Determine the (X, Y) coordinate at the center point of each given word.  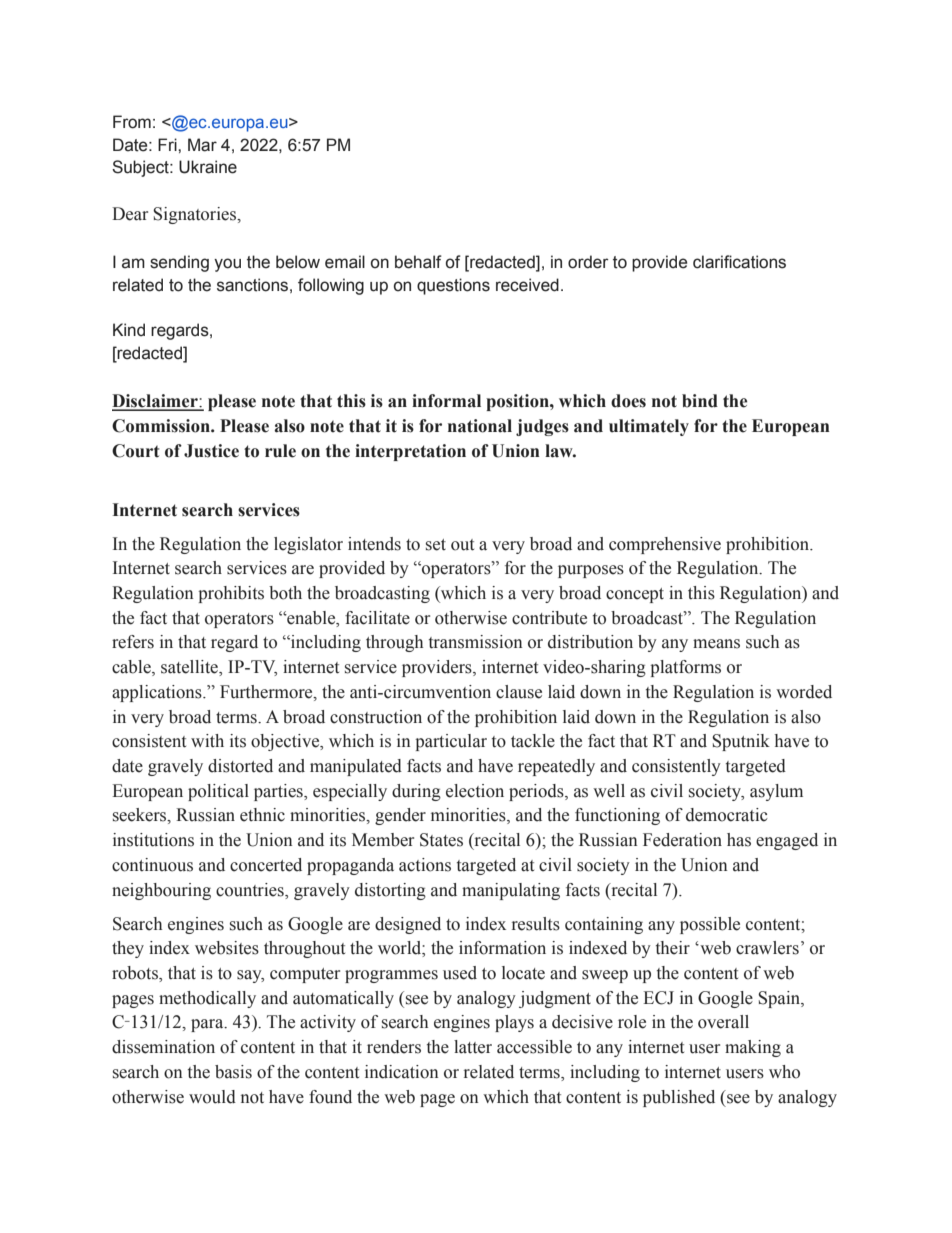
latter (473, 1047)
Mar (202, 145)
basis (233, 1072)
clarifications (739, 262)
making (753, 1048)
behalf (418, 262)
